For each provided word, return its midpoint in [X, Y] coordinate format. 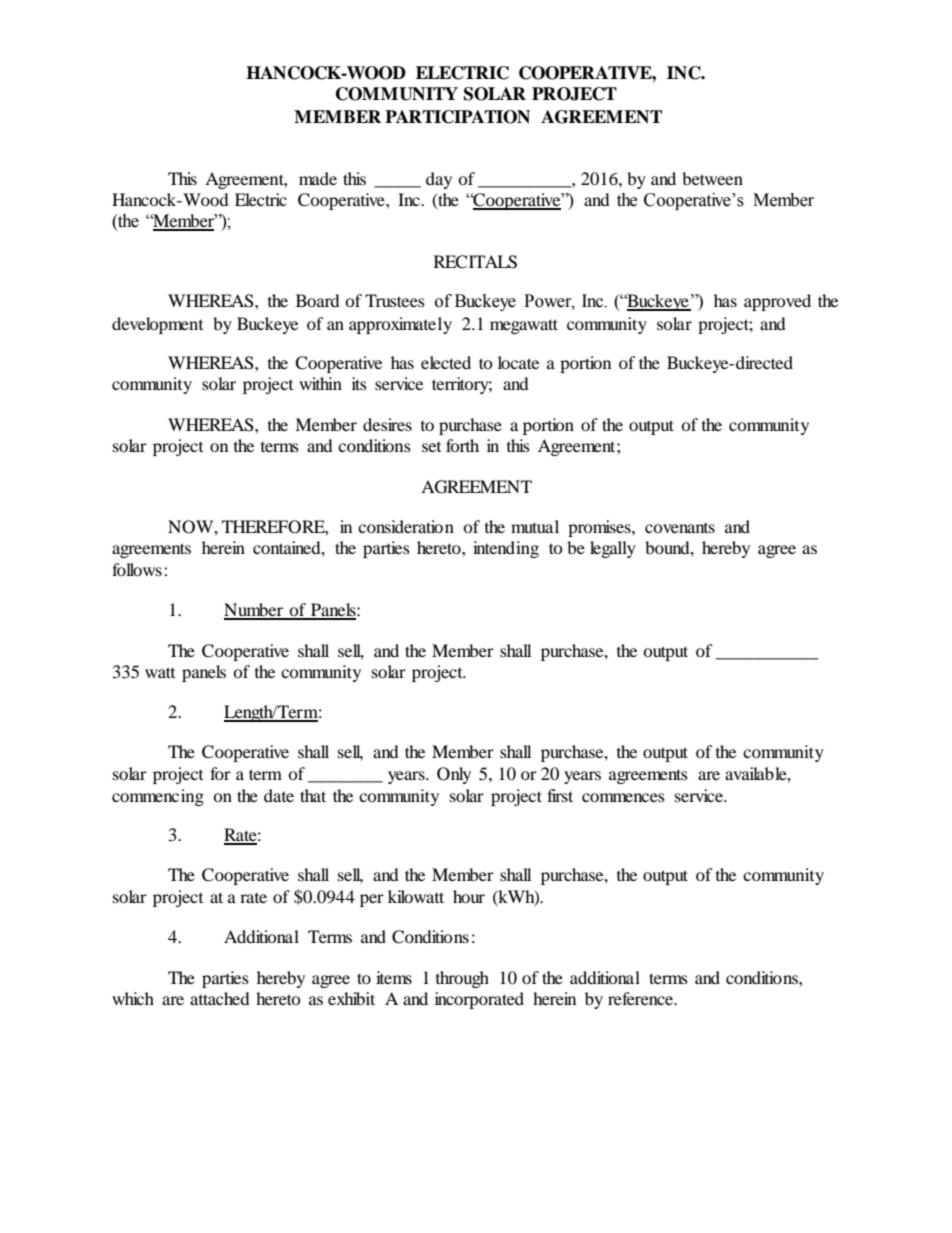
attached [220, 998]
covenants [680, 528]
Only [454, 775]
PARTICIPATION [457, 117]
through [462, 979]
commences [623, 797]
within [320, 383]
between [712, 178]
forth [462, 445]
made [318, 178]
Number [254, 611]
